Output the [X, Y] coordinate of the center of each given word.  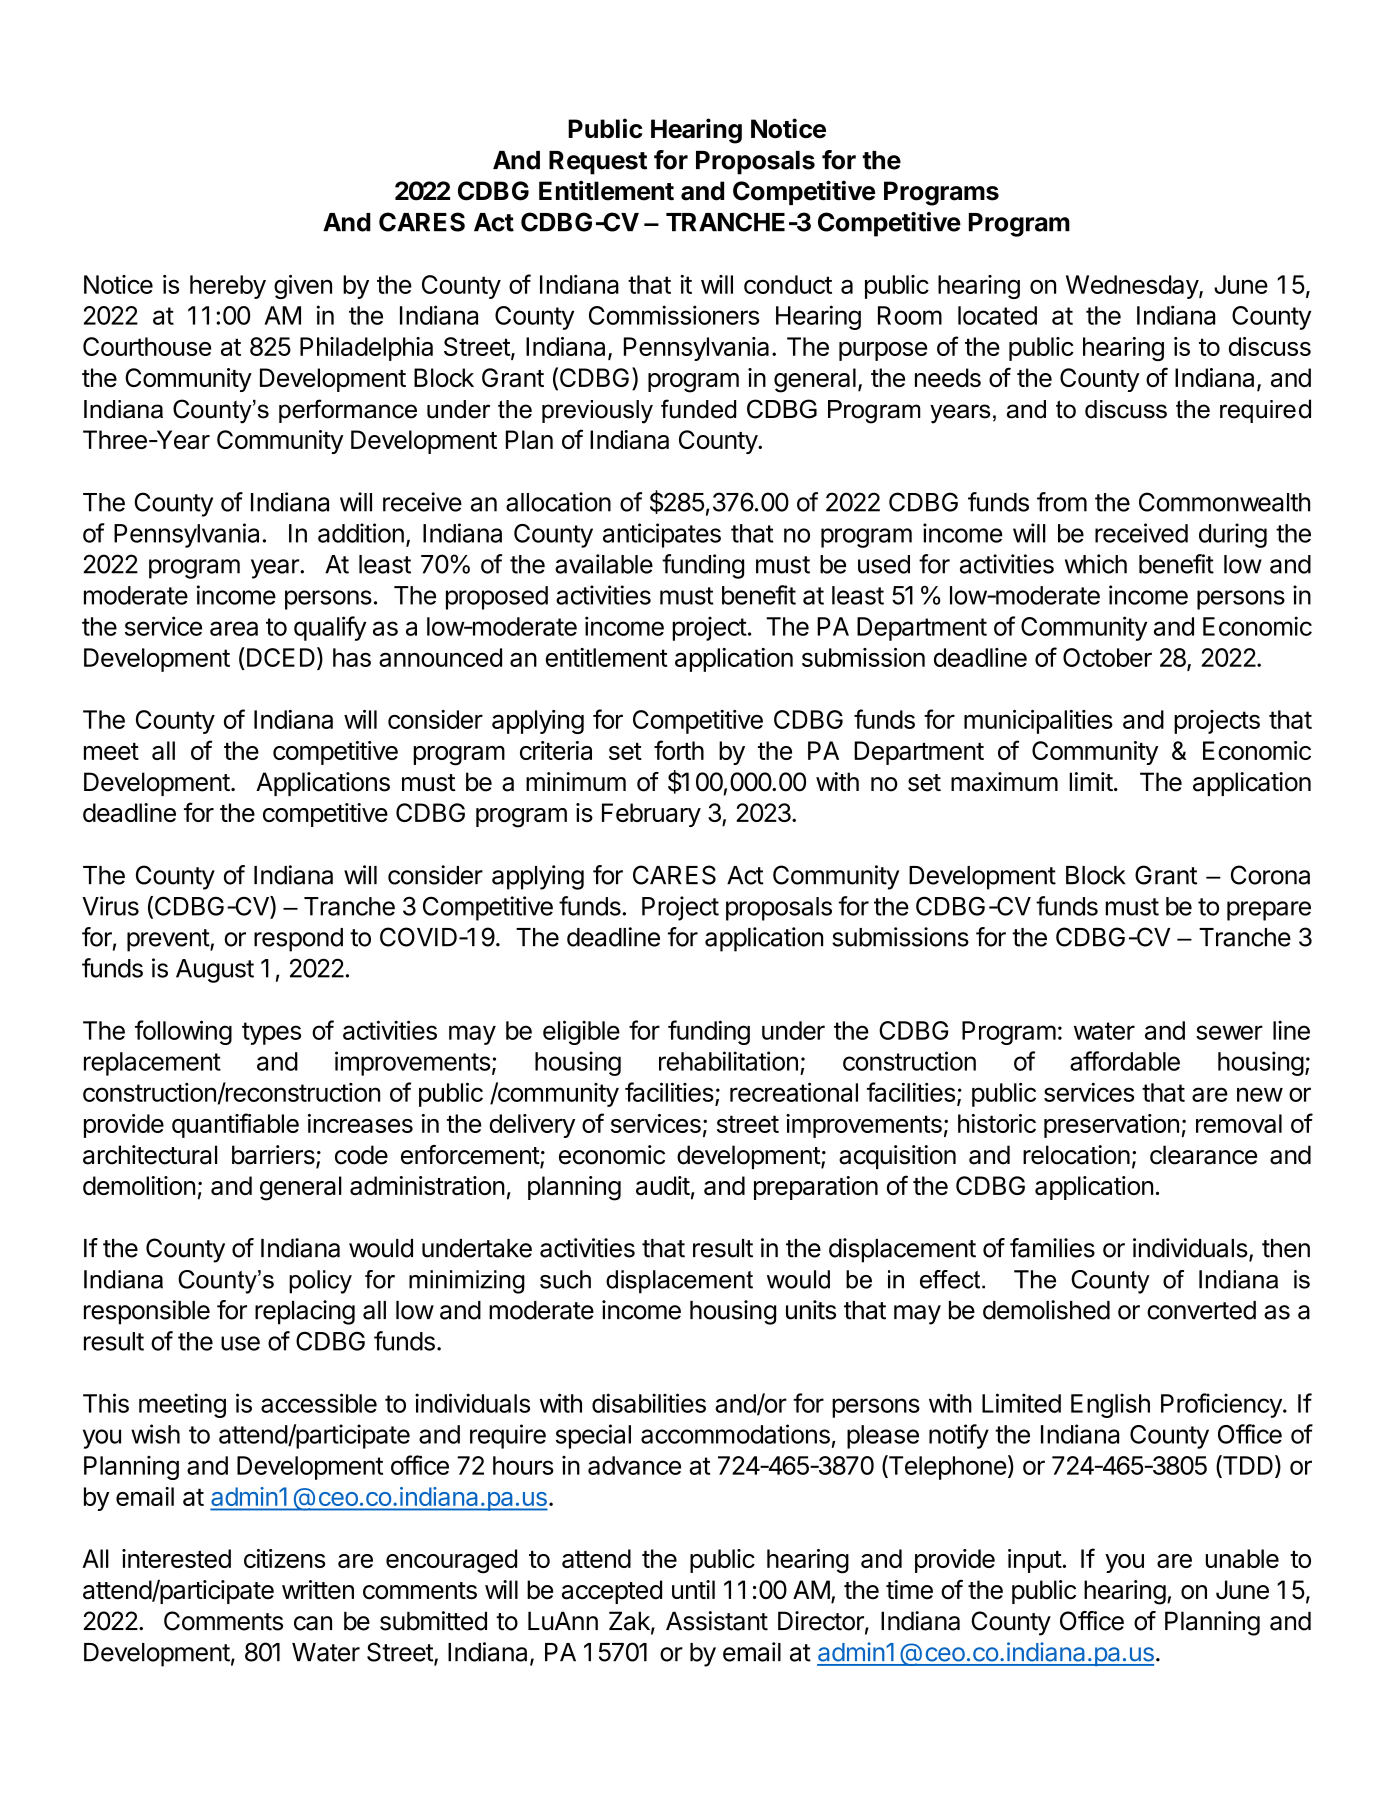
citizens [284, 1558]
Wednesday [1133, 287]
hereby [228, 287]
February [651, 815]
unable [1242, 1558]
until [693, 1589]
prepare [1269, 911]
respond [298, 940]
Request [598, 163]
